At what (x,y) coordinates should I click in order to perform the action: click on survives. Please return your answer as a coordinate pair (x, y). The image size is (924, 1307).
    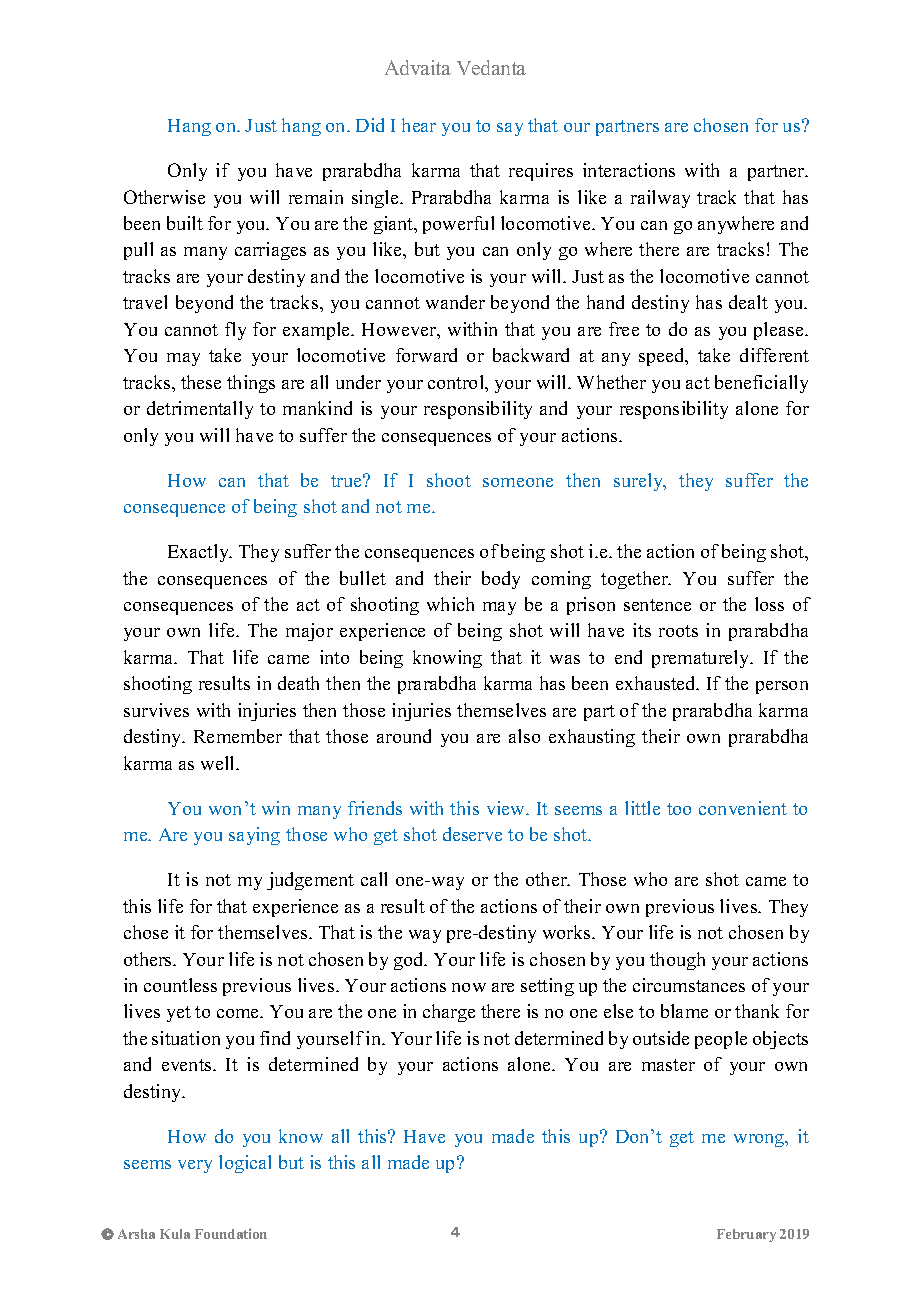
    Looking at the image, I should click on (156, 710).
